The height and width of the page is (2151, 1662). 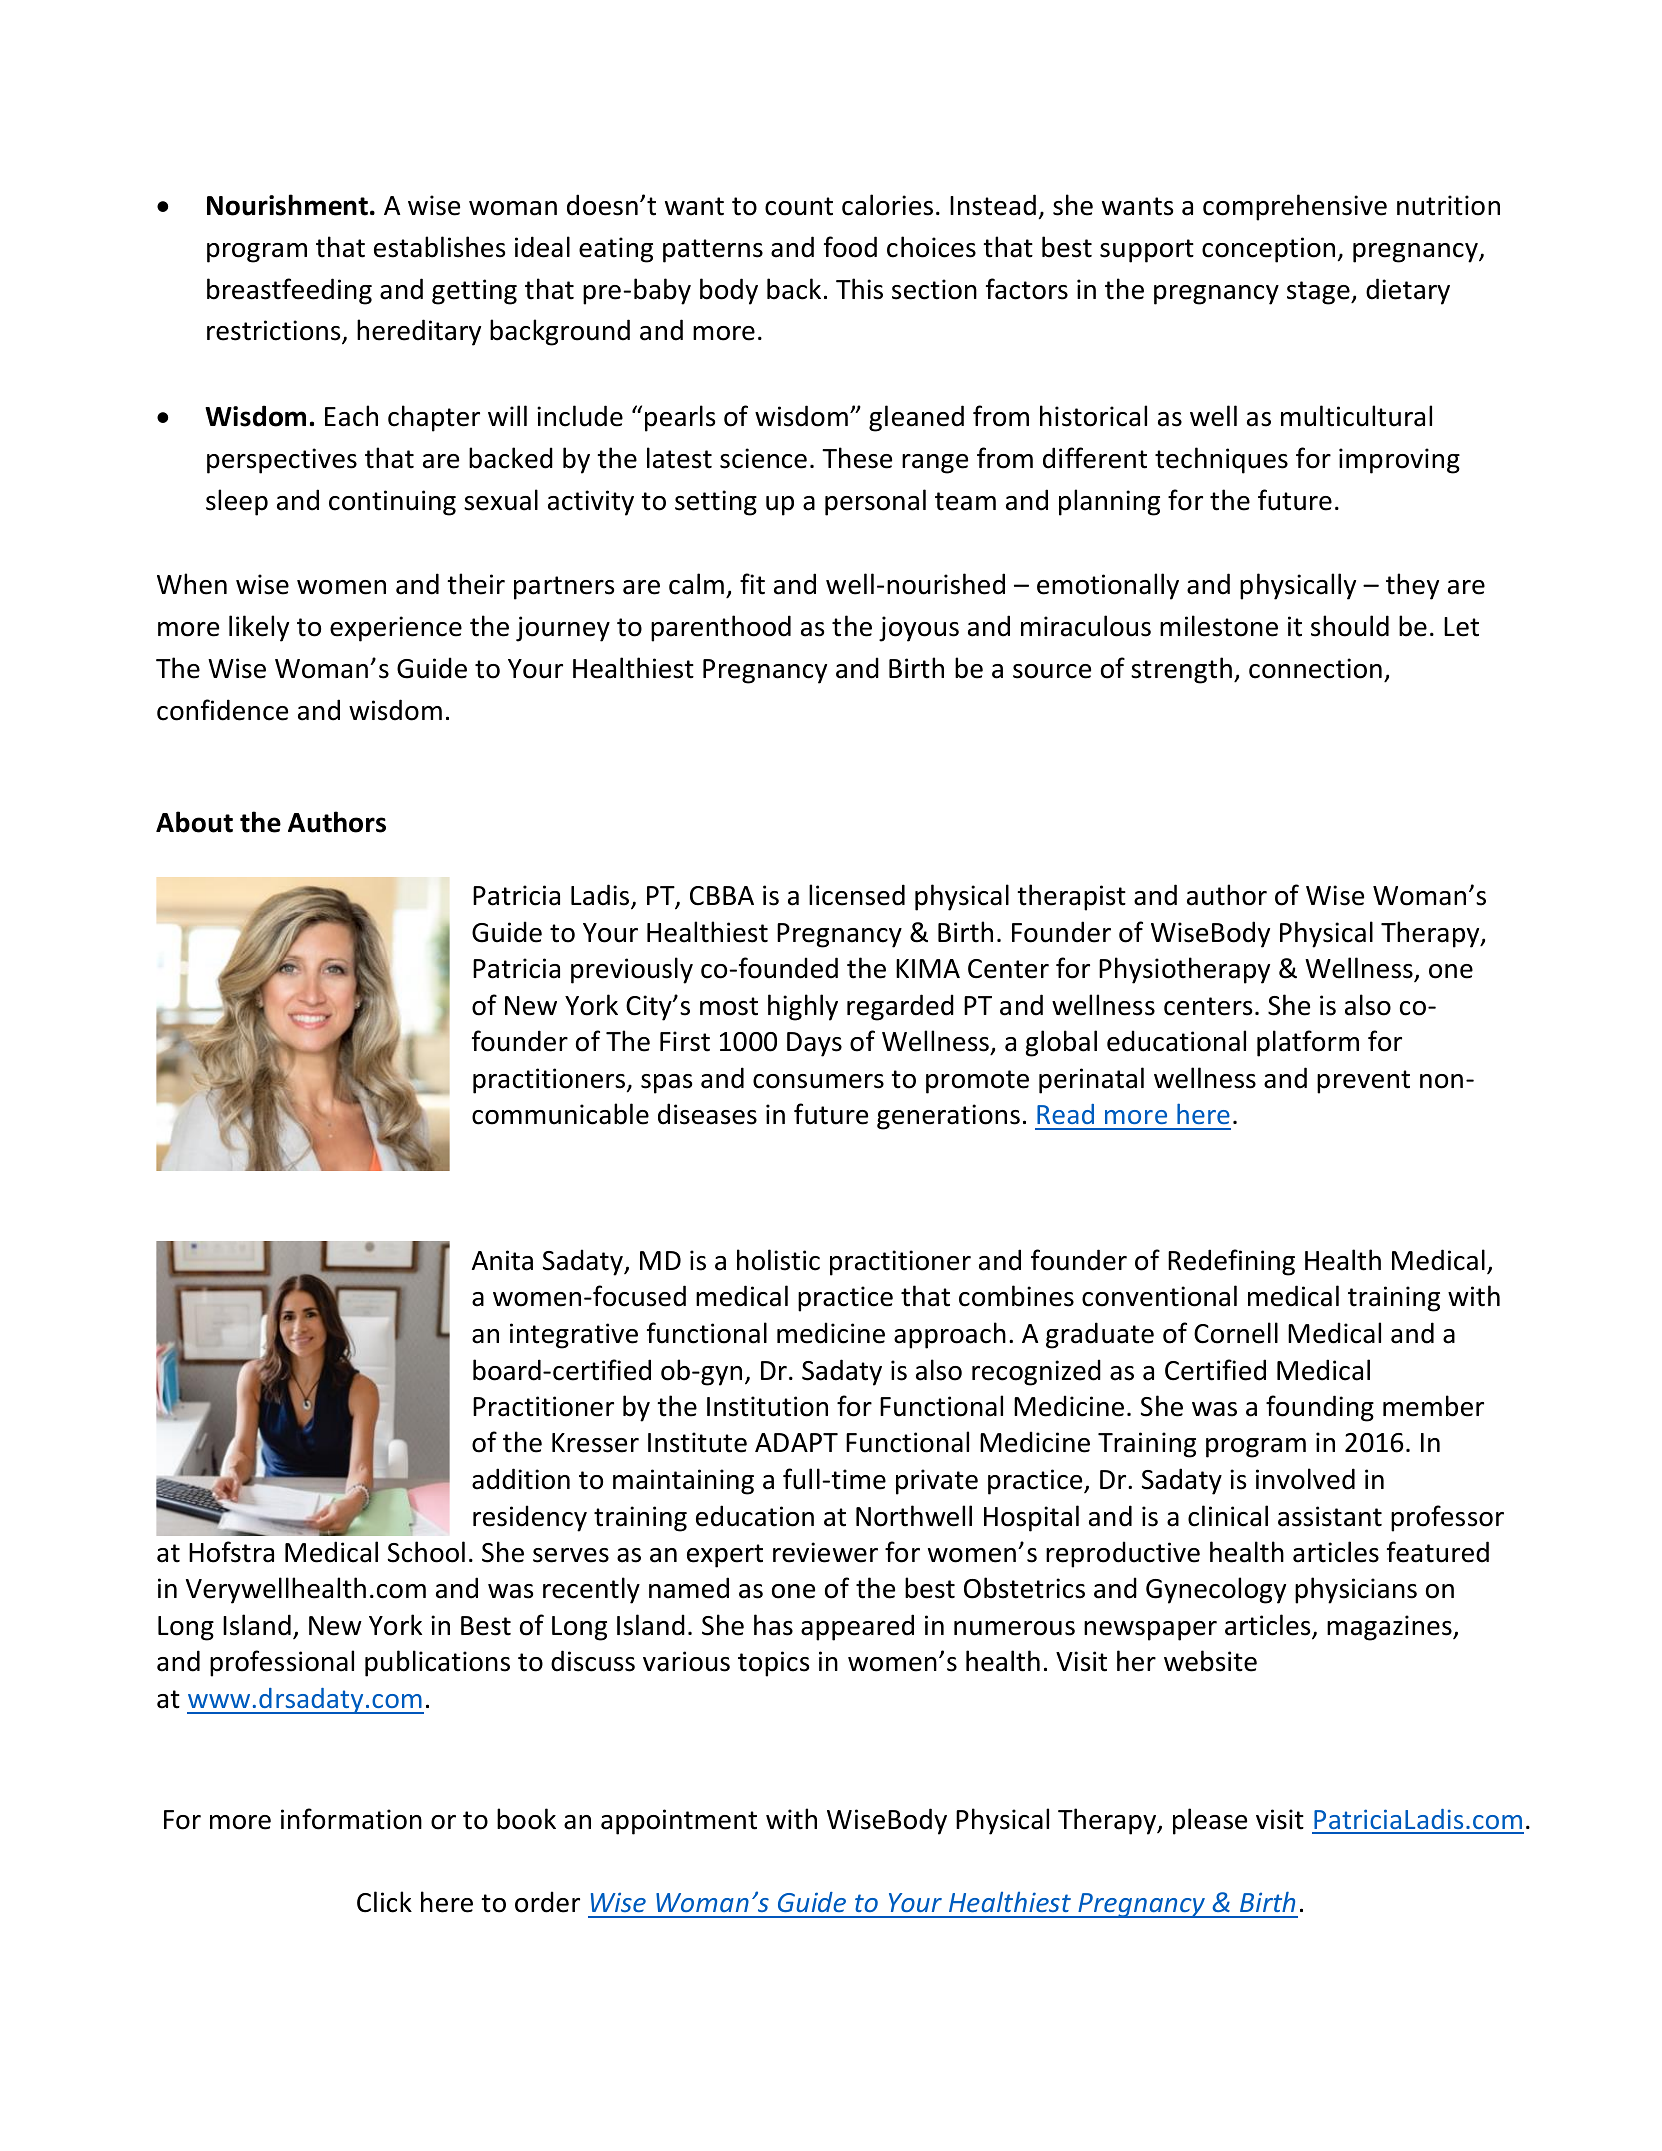 What do you see at coordinates (396, 629) in the page?
I see `experience` at bounding box center [396, 629].
